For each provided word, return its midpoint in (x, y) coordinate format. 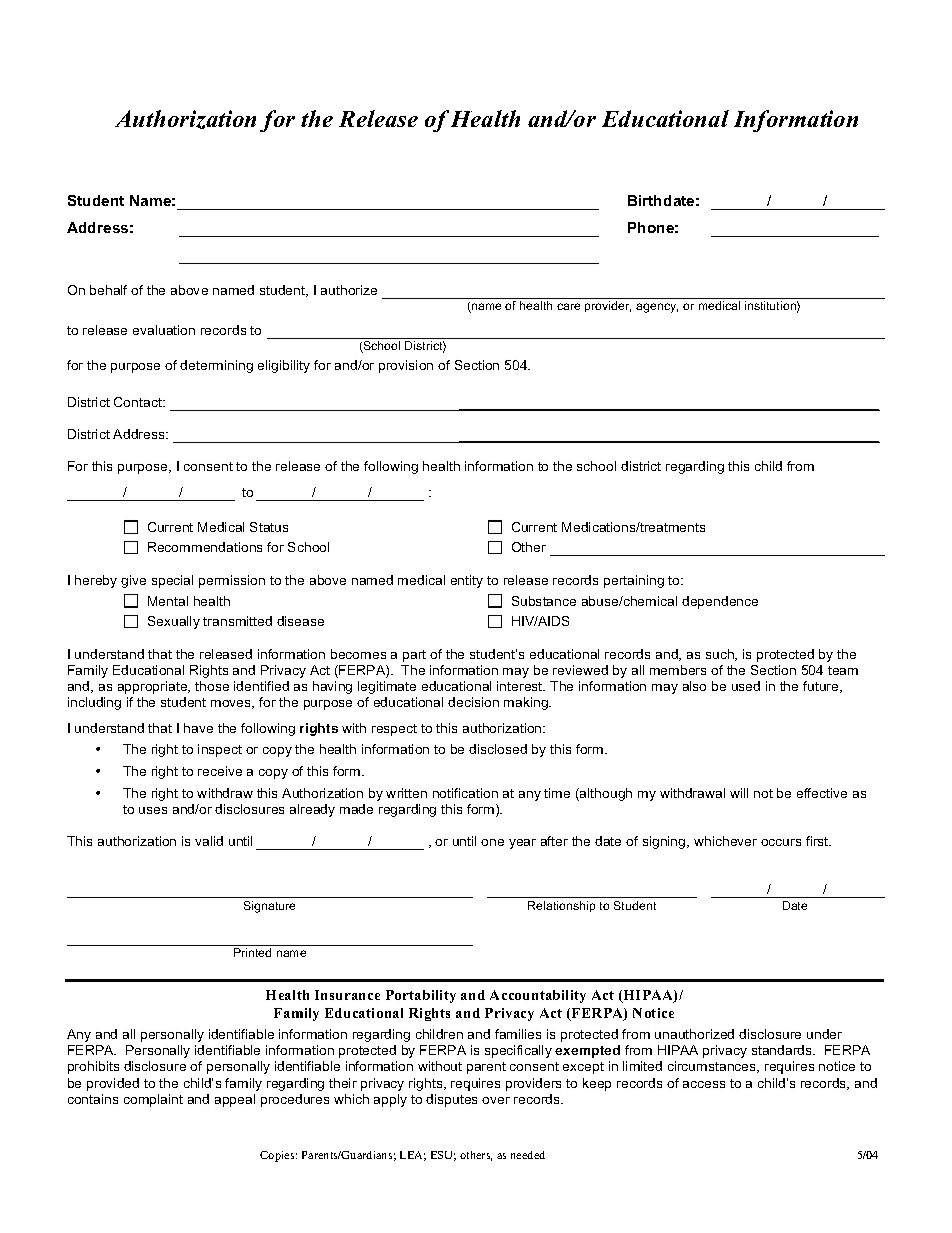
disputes (451, 1100)
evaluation (164, 330)
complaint (153, 1100)
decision (473, 702)
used (746, 686)
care (568, 306)
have (198, 728)
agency (657, 308)
